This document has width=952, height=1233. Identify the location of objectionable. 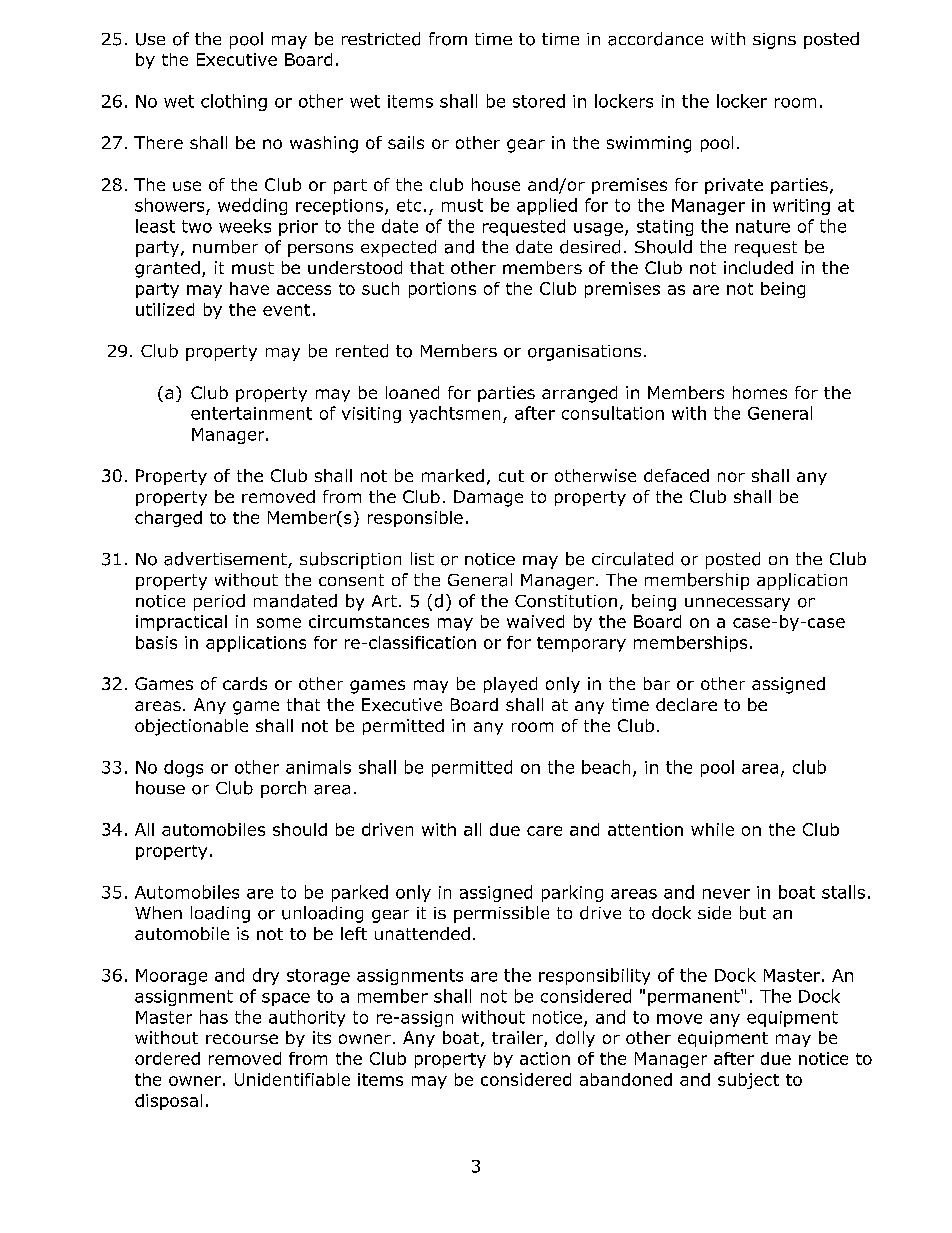
(191, 727).
